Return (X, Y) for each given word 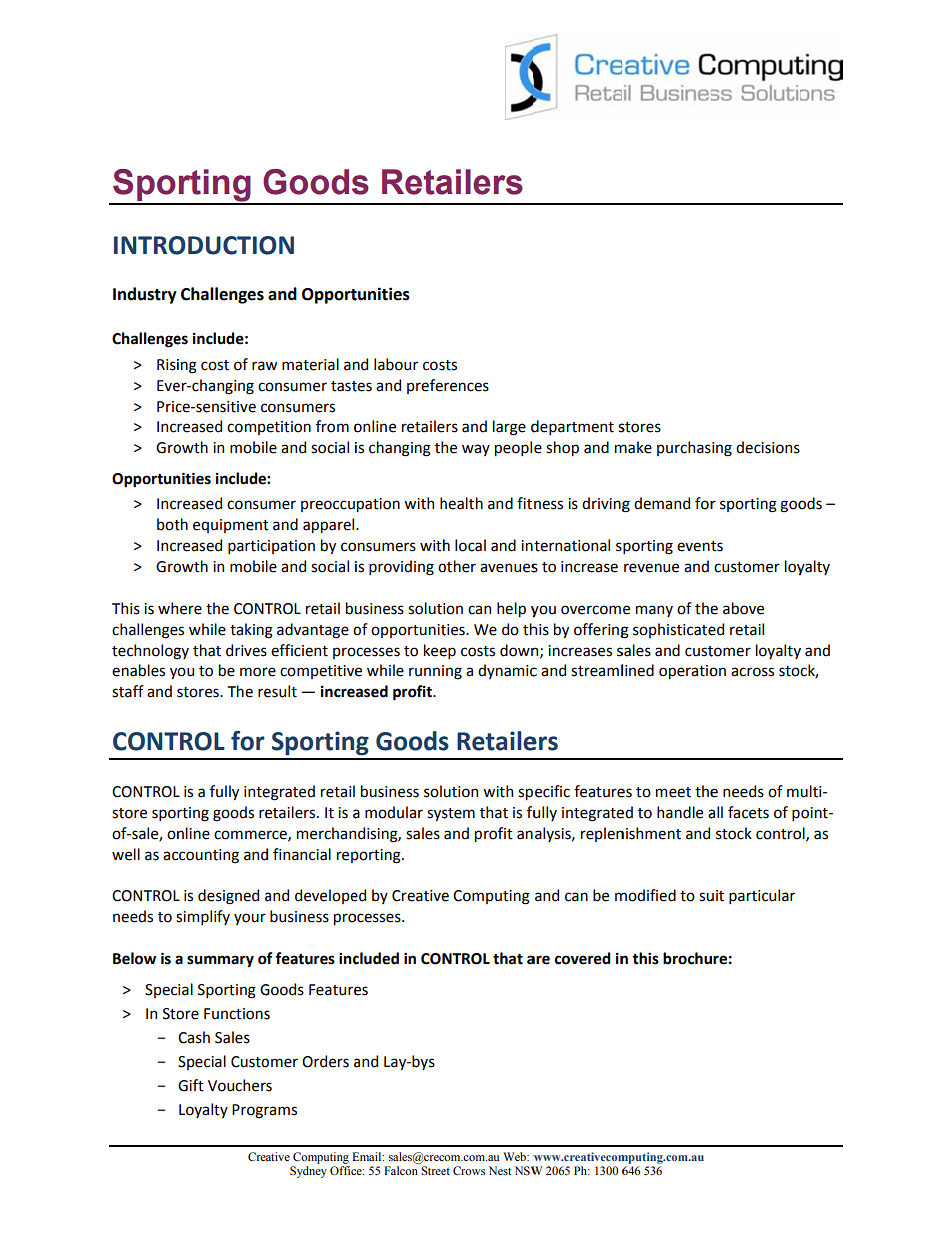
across (752, 672)
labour (396, 364)
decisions (768, 447)
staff (128, 691)
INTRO (150, 245)
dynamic (507, 671)
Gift (191, 1085)
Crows (469, 1170)
